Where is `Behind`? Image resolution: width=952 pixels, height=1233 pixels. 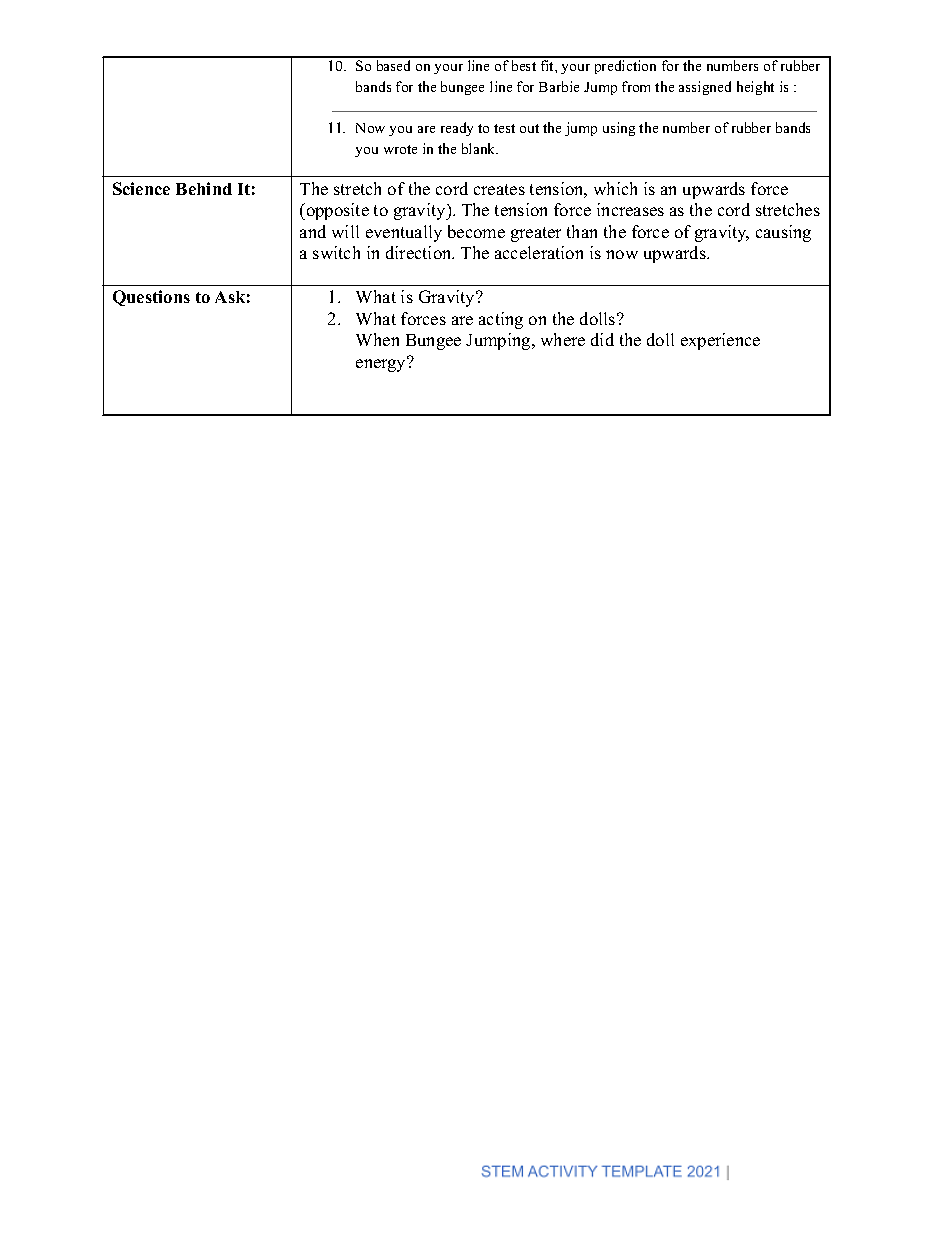
Behind is located at coordinates (204, 188).
